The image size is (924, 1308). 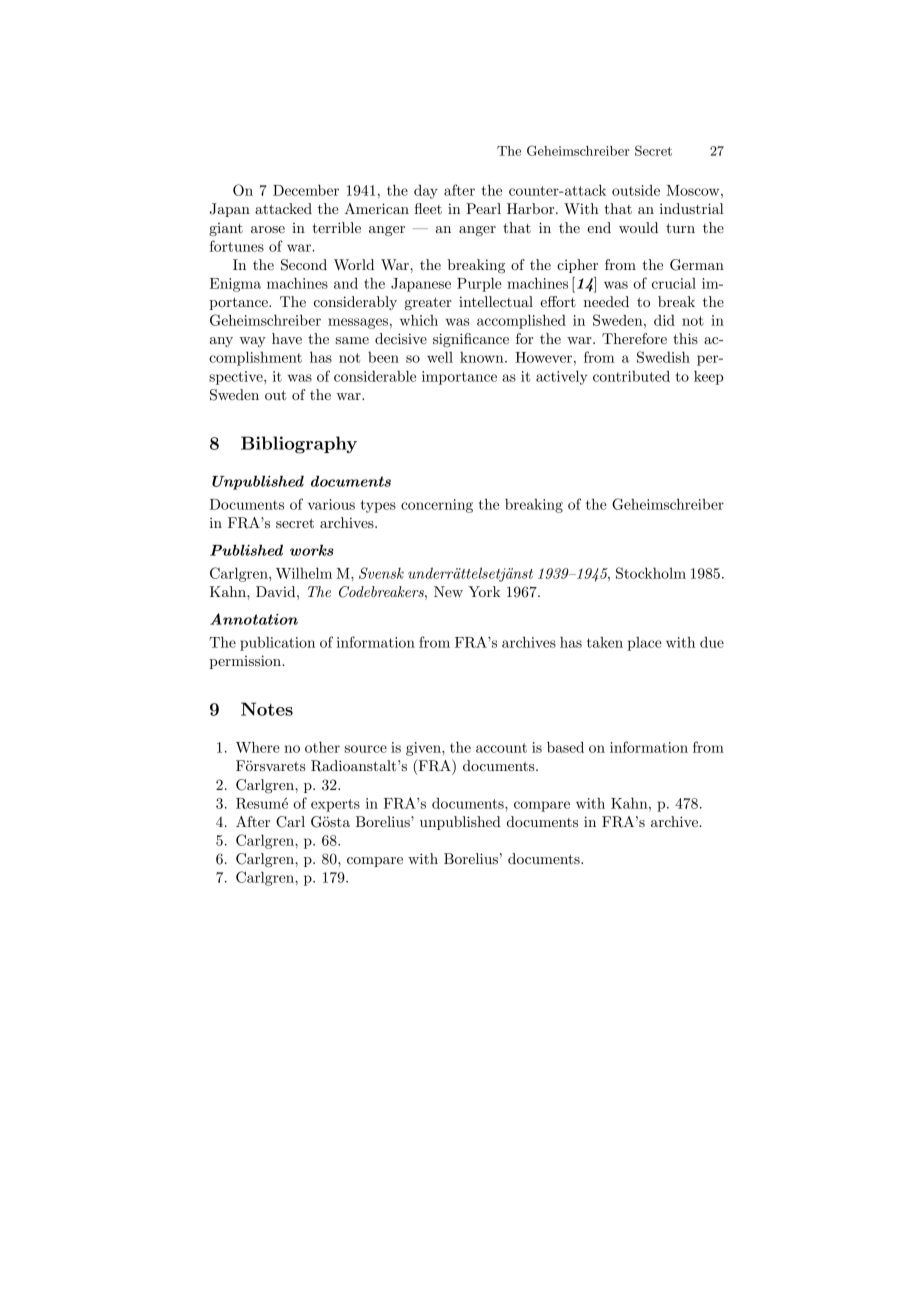 I want to click on arose, so click(x=268, y=229).
